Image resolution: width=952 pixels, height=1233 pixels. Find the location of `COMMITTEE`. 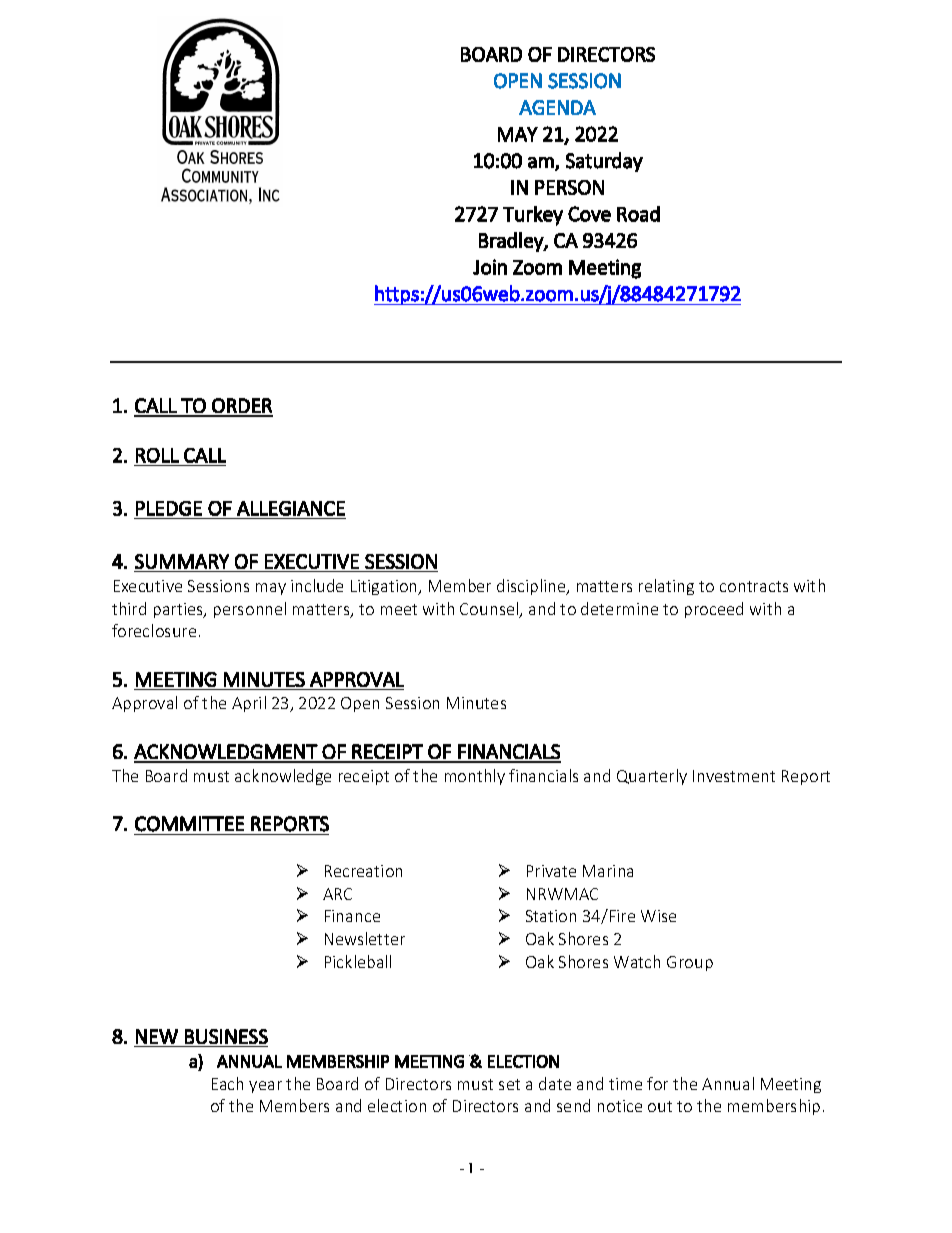

COMMITTEE is located at coordinates (189, 824).
